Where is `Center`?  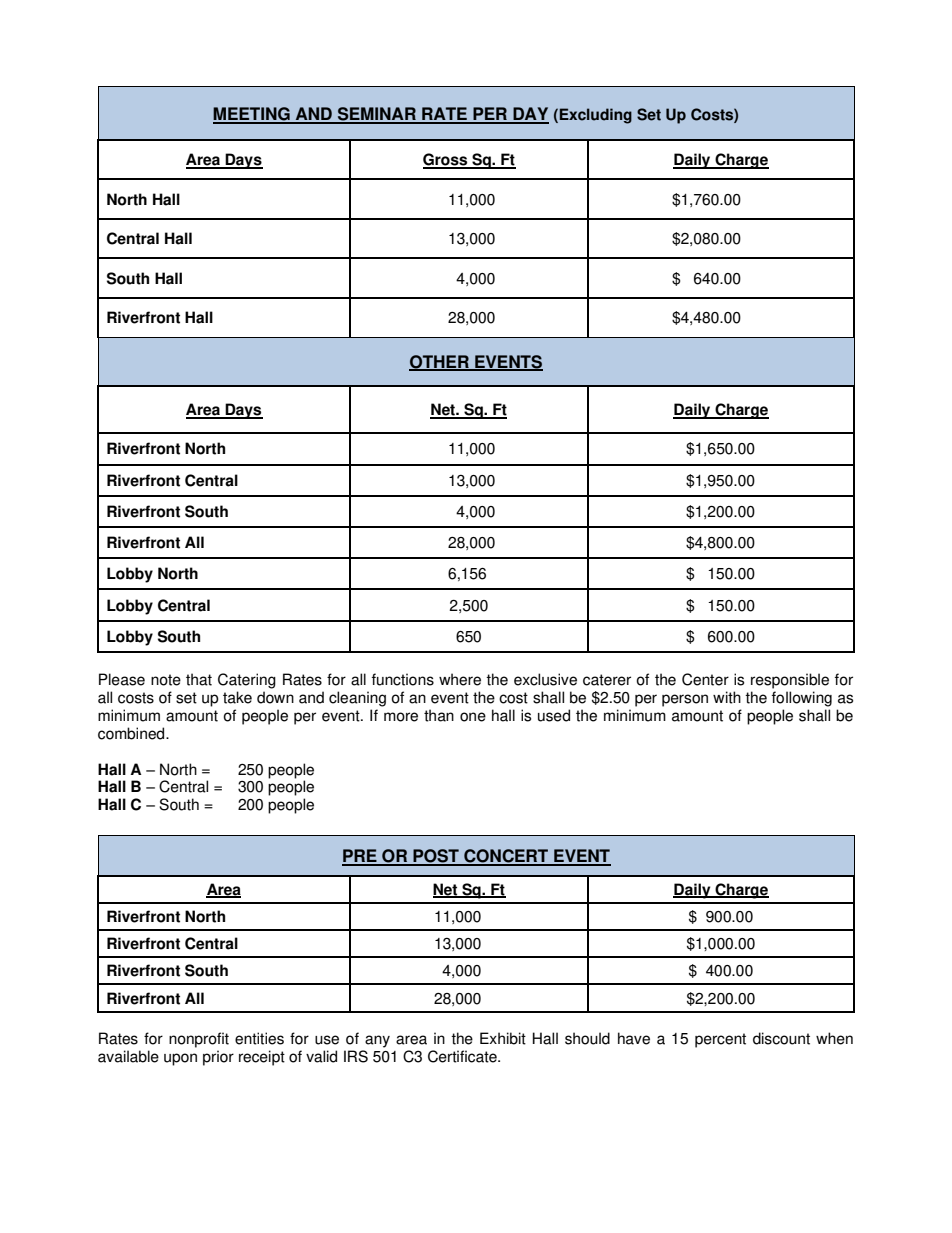
Center is located at coordinates (705, 679).
